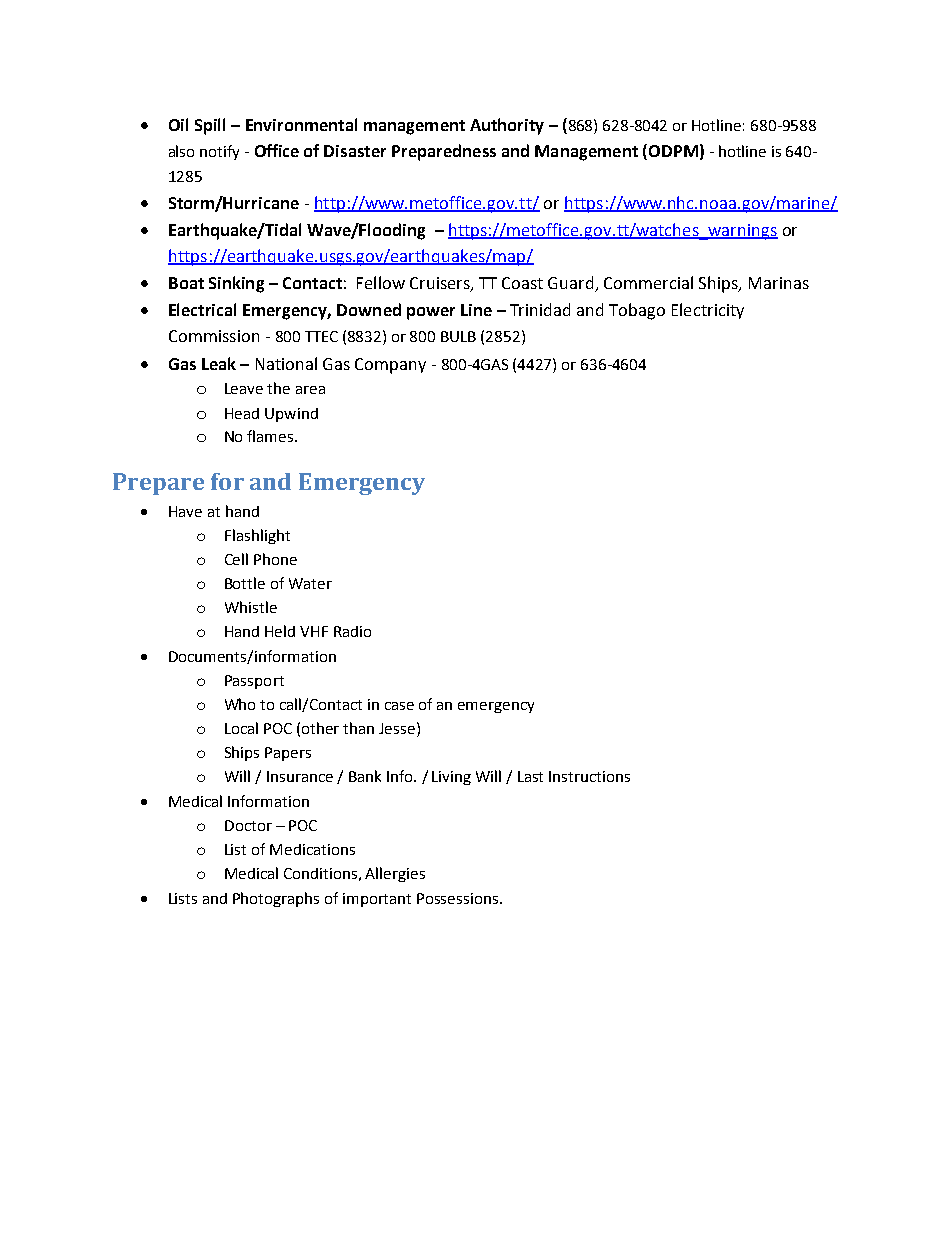  What do you see at coordinates (310, 583) in the screenshot?
I see `Water` at bounding box center [310, 583].
